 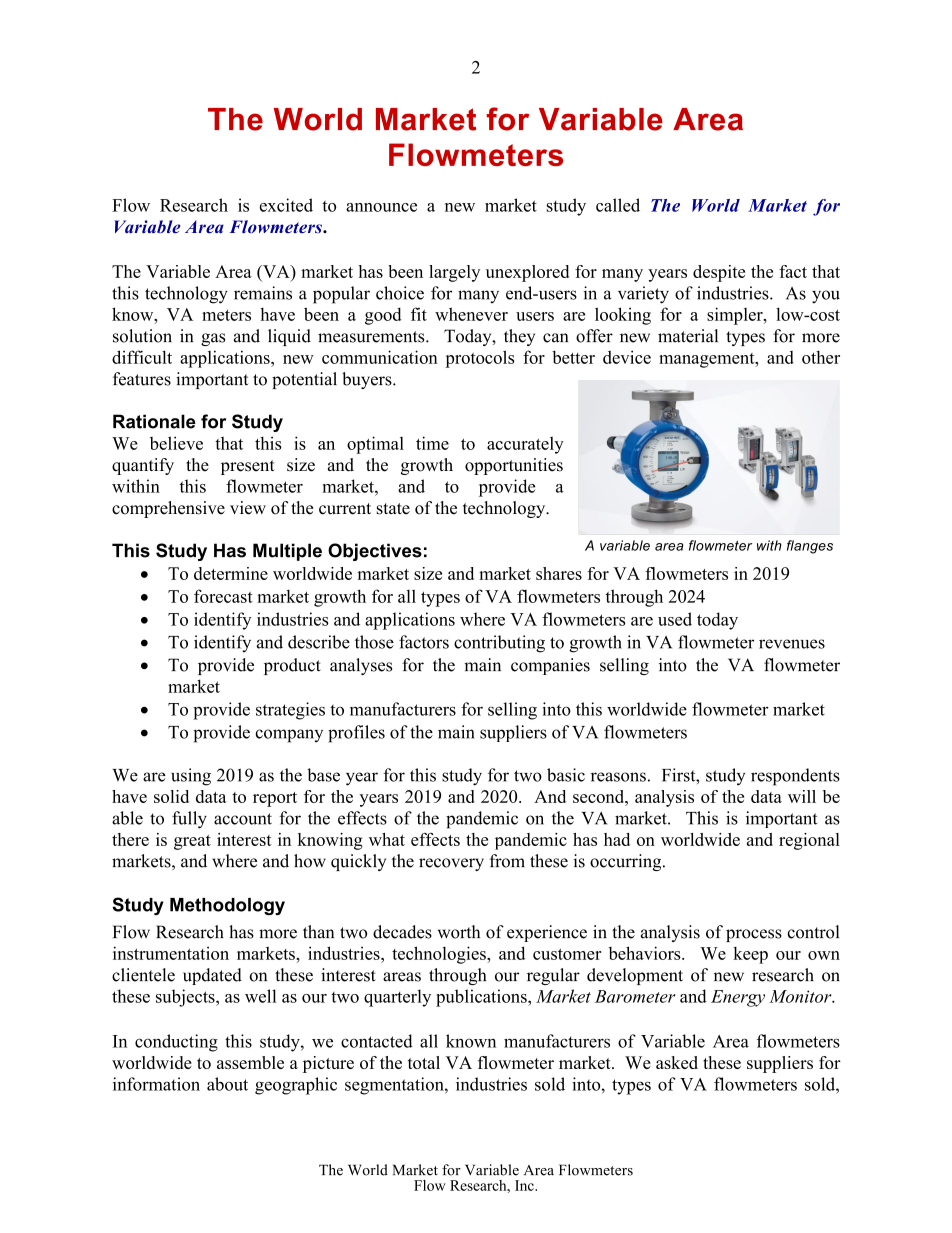 What do you see at coordinates (192, 842) in the page?
I see `great` at bounding box center [192, 842].
